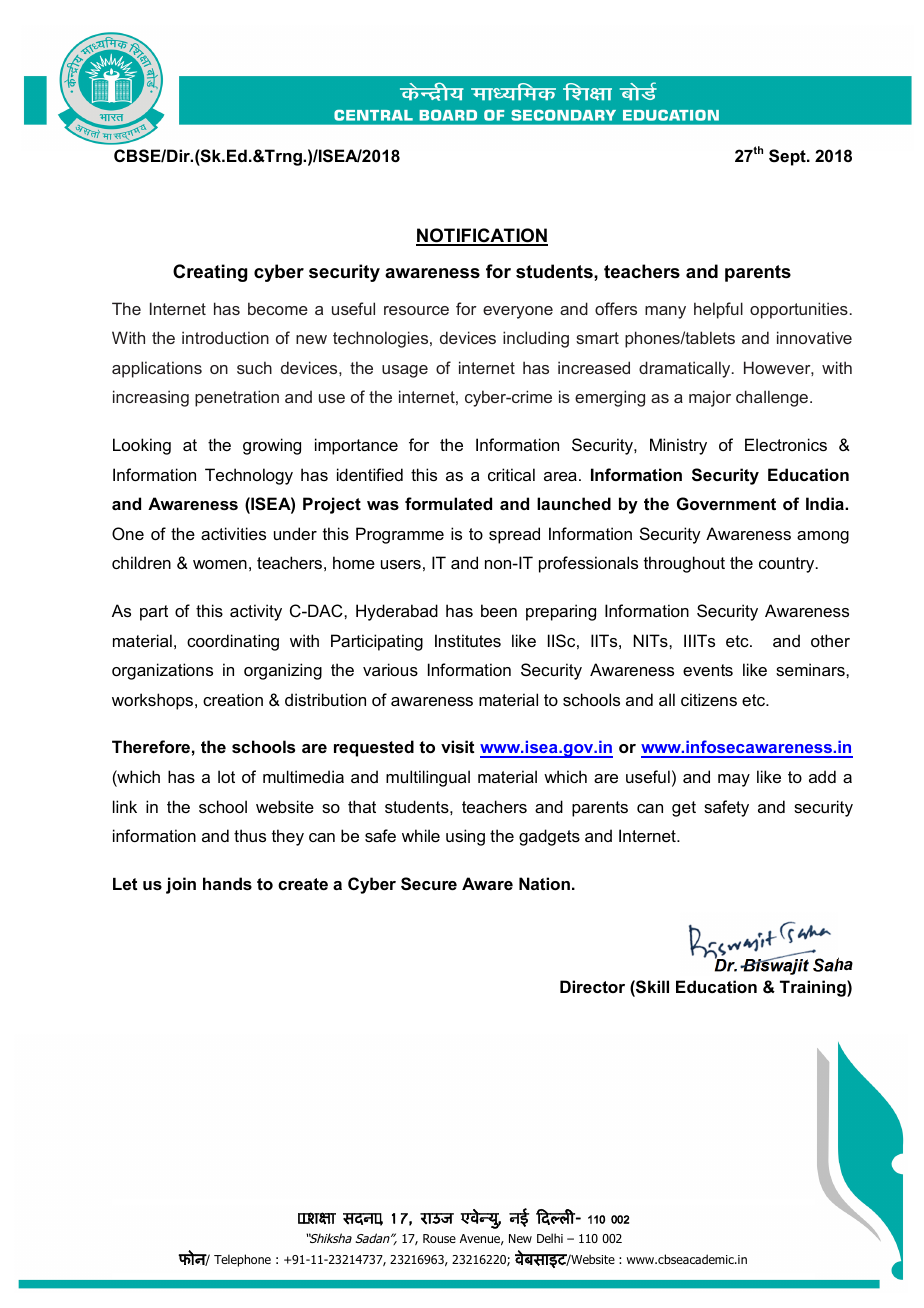  What do you see at coordinates (482, 236) in the screenshot?
I see `NOTIFICATION` at bounding box center [482, 236].
